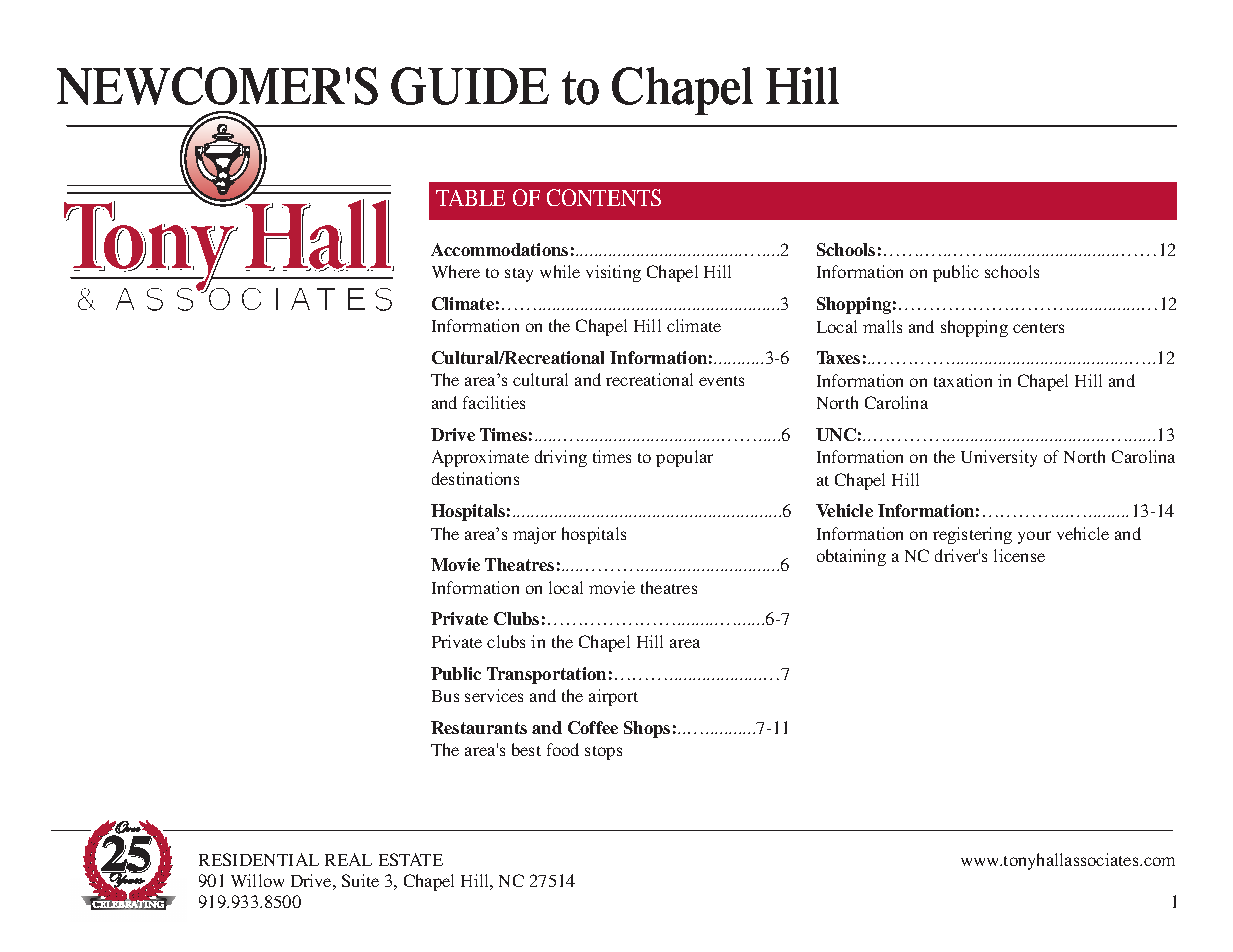 The height and width of the document is (952, 1233). Describe the element at coordinates (999, 458) in the document. I see `University` at that location.
